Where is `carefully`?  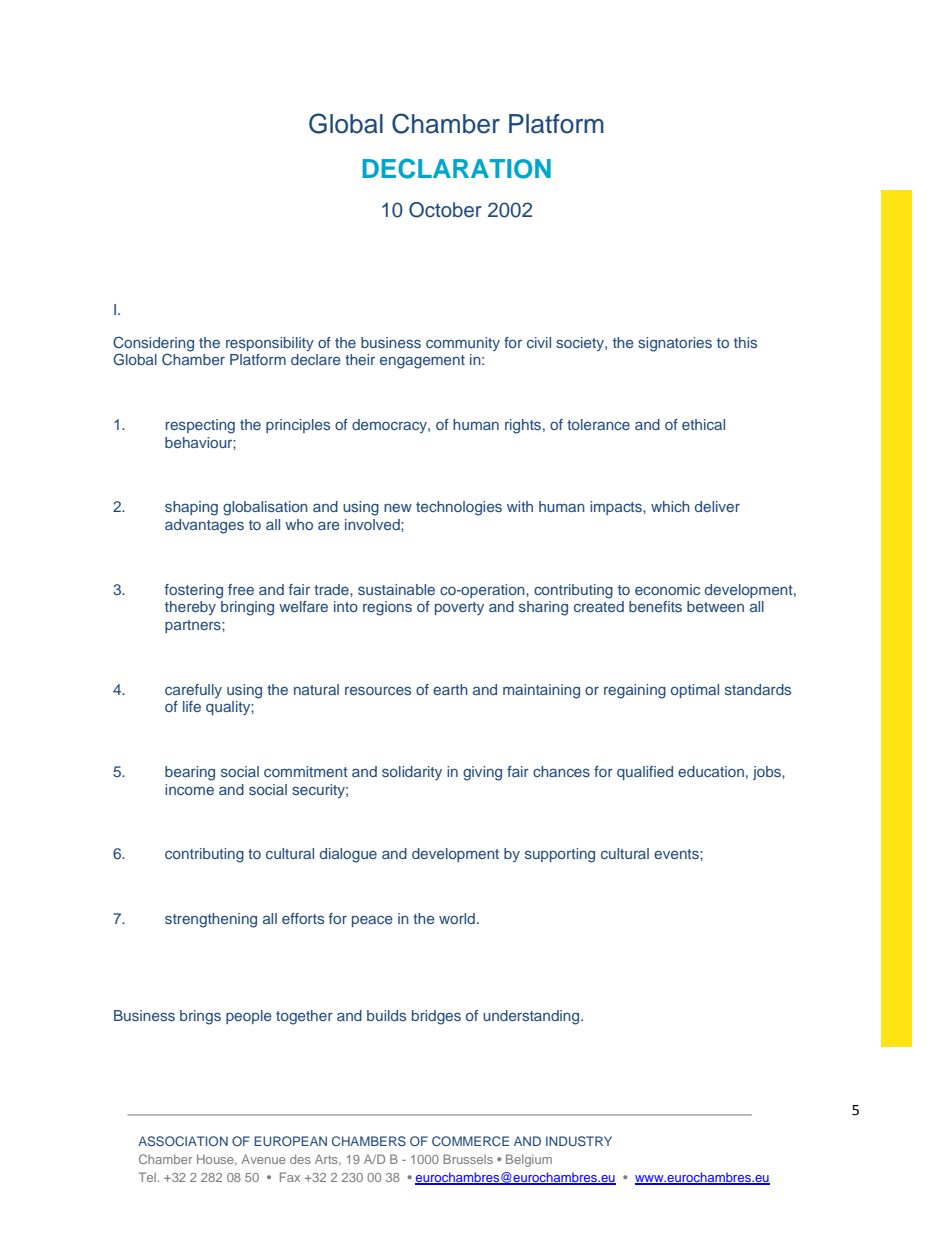
carefully is located at coordinates (193, 691).
